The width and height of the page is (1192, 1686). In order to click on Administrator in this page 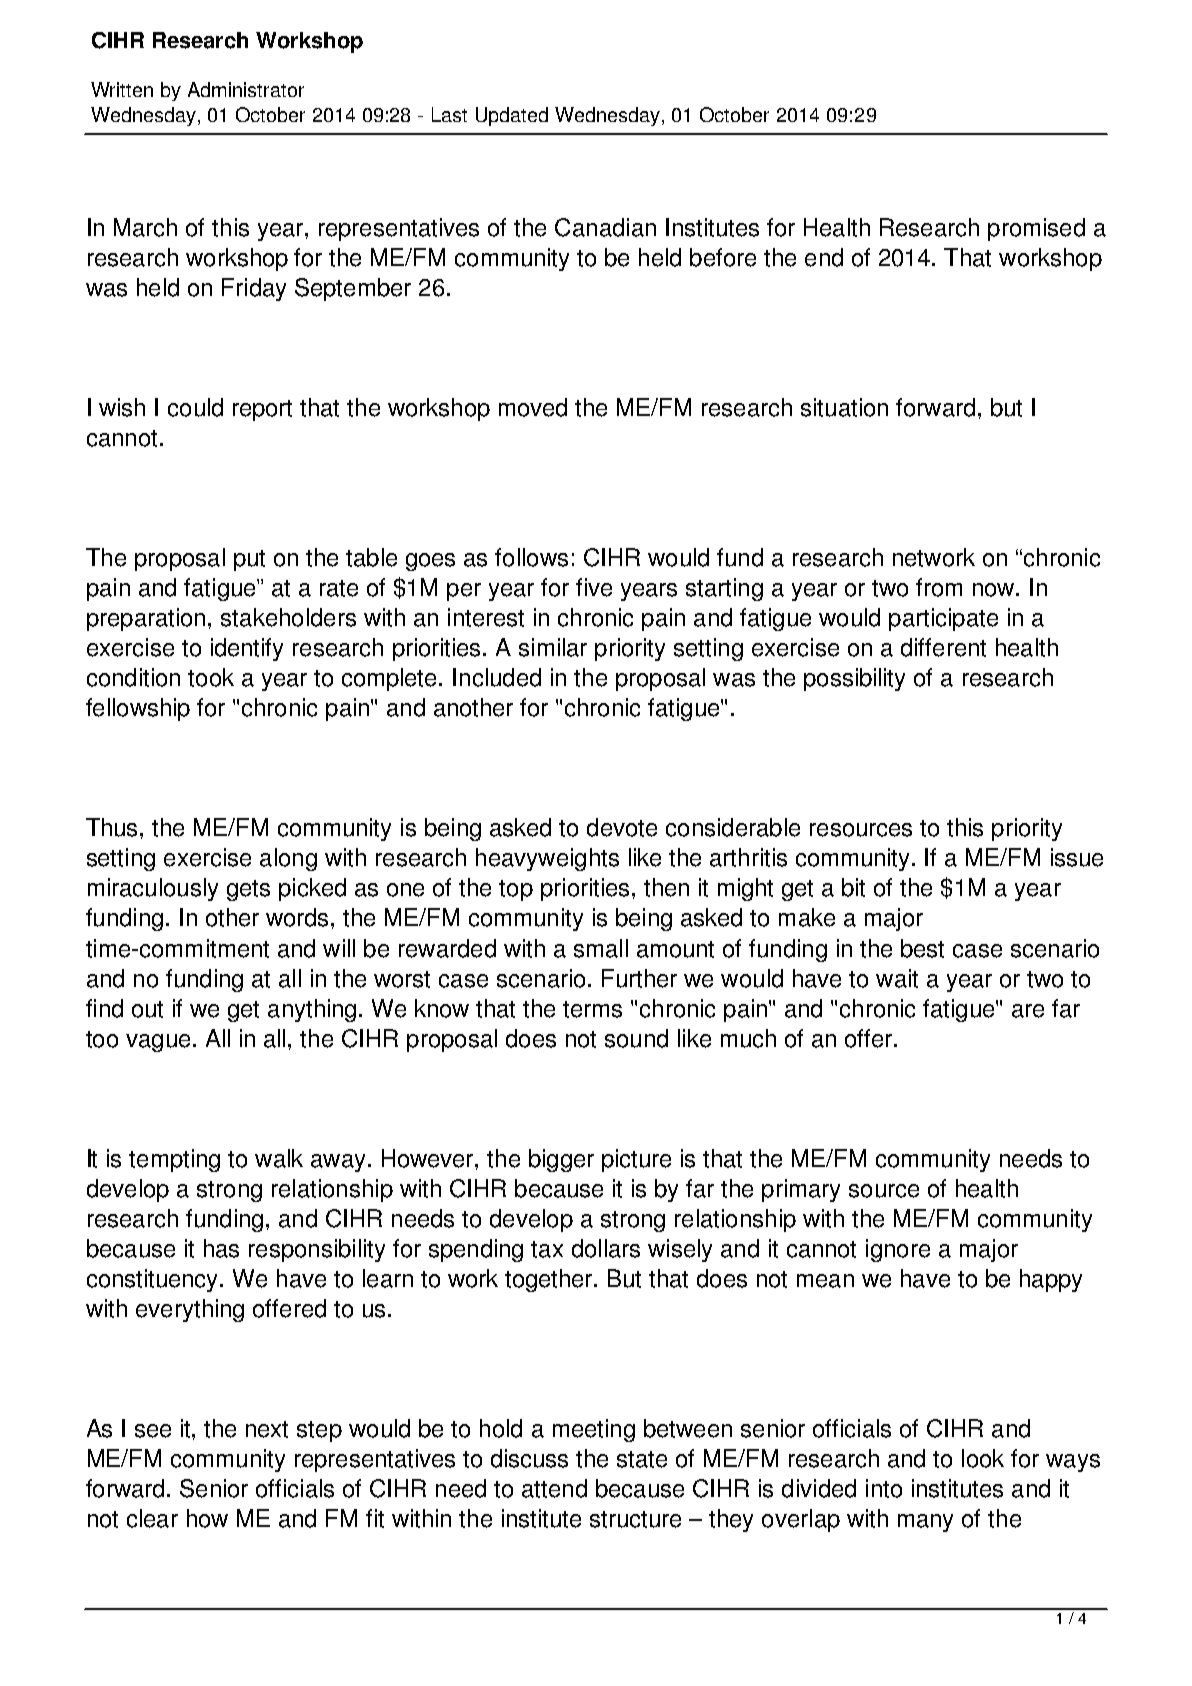, I will do `click(246, 89)`.
